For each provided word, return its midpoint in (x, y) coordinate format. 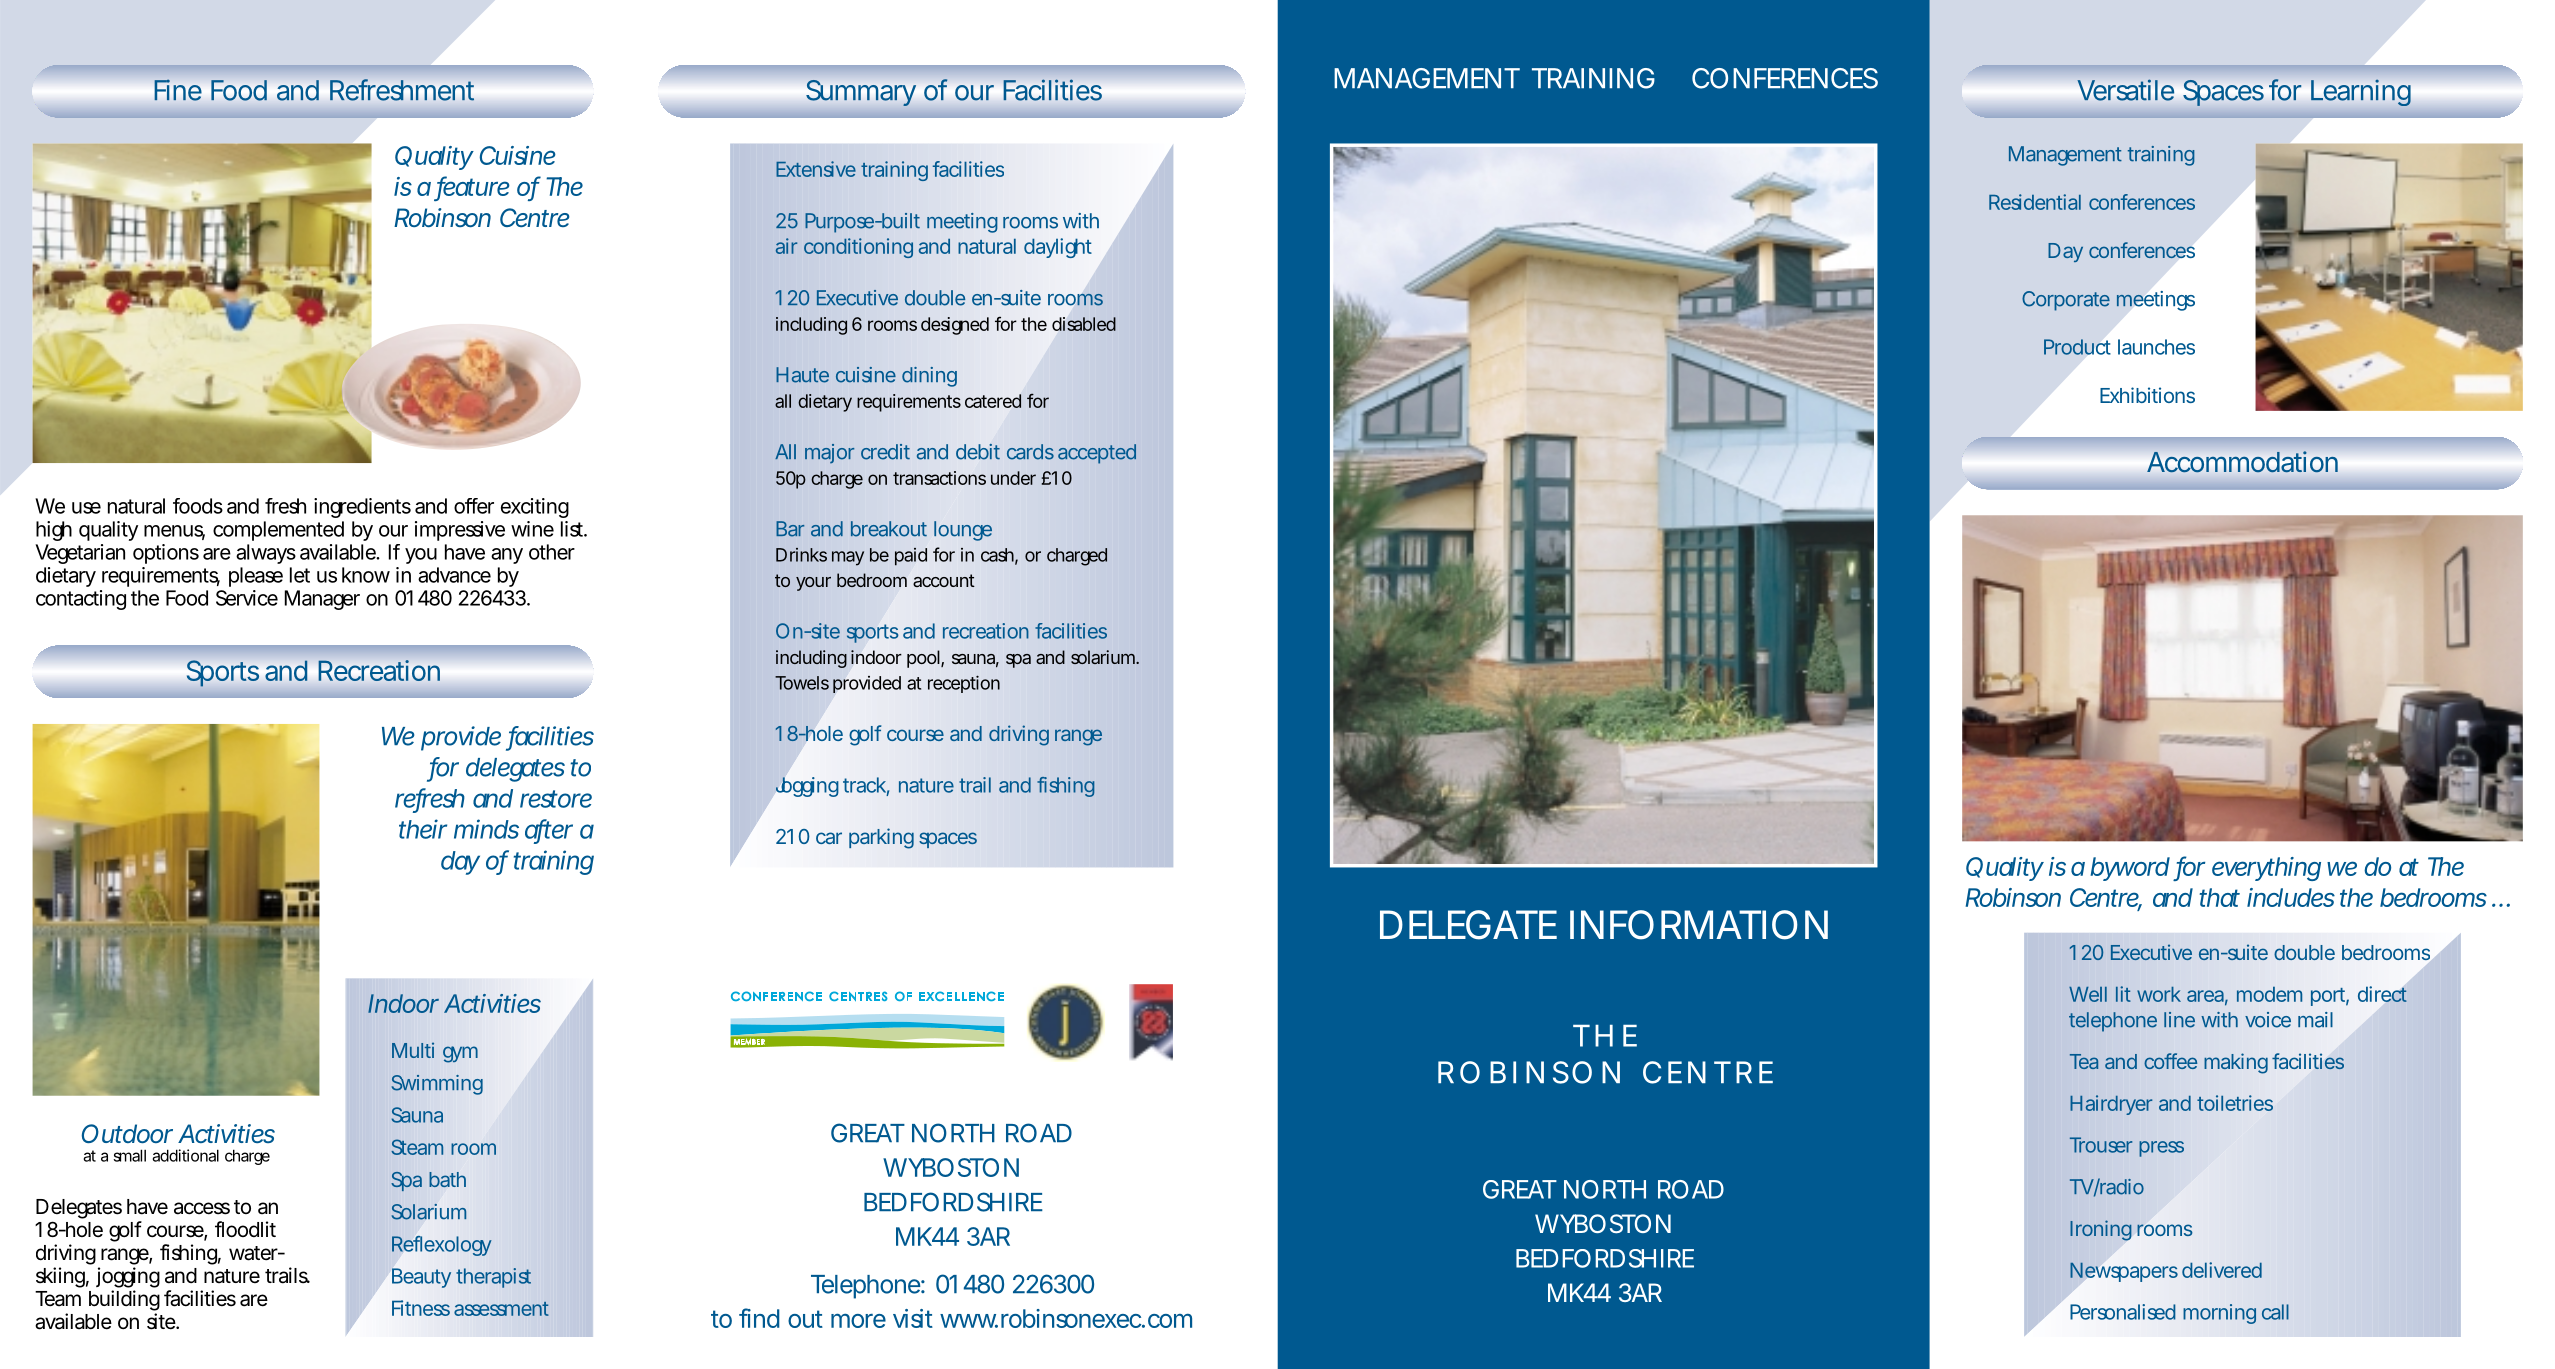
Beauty (421, 1278)
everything (2266, 869)
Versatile (2126, 90)
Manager (322, 600)
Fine (178, 90)
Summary (861, 93)
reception (964, 684)
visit (913, 1318)
